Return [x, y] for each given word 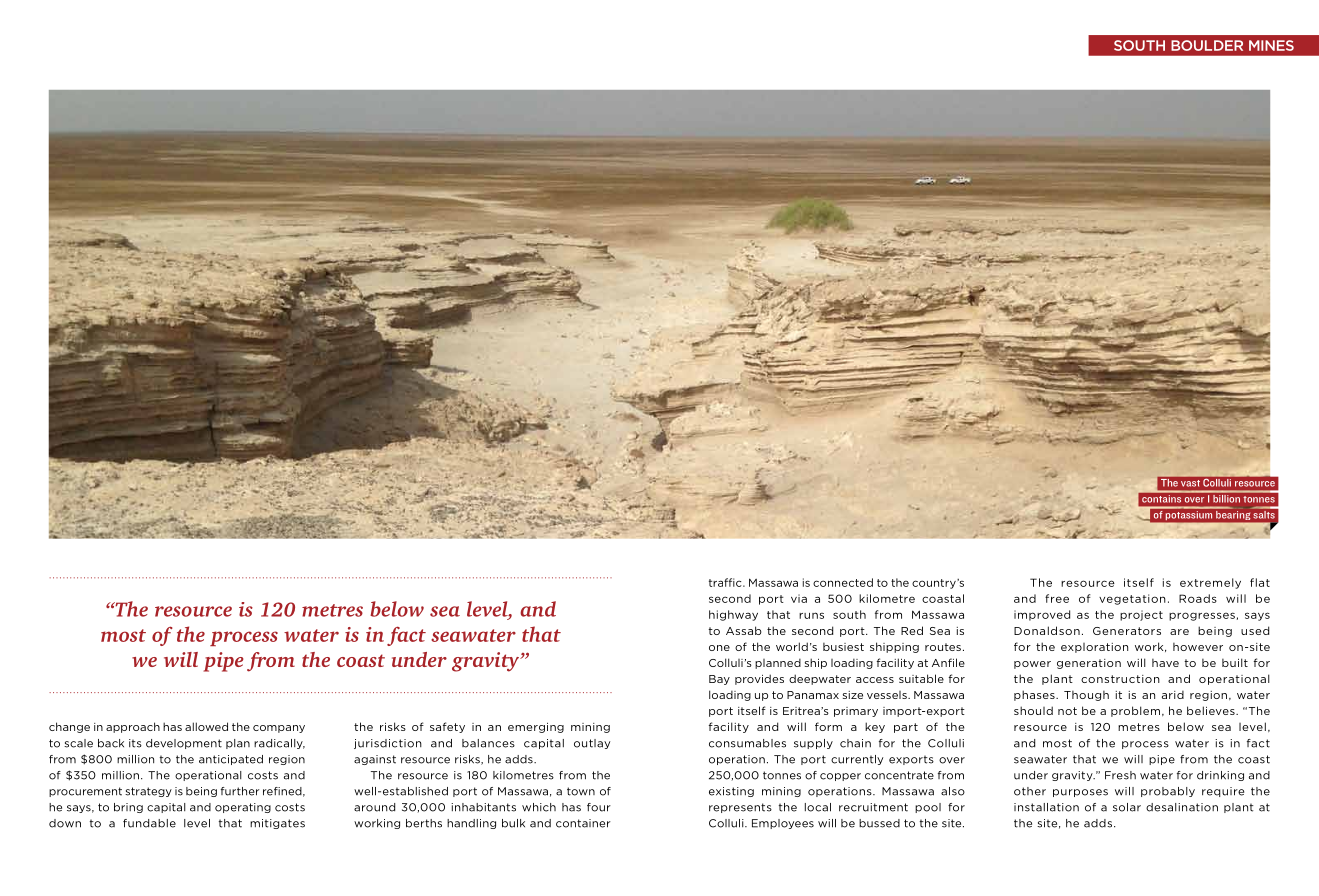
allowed [206, 726]
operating [243, 808]
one [719, 648]
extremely [1210, 583]
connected [843, 582]
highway [733, 615]
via [799, 598]
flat [1260, 582]
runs [811, 615]
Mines [1271, 45]
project [1141, 615]
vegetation [1132, 599]
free [1057, 598]
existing [731, 792]
